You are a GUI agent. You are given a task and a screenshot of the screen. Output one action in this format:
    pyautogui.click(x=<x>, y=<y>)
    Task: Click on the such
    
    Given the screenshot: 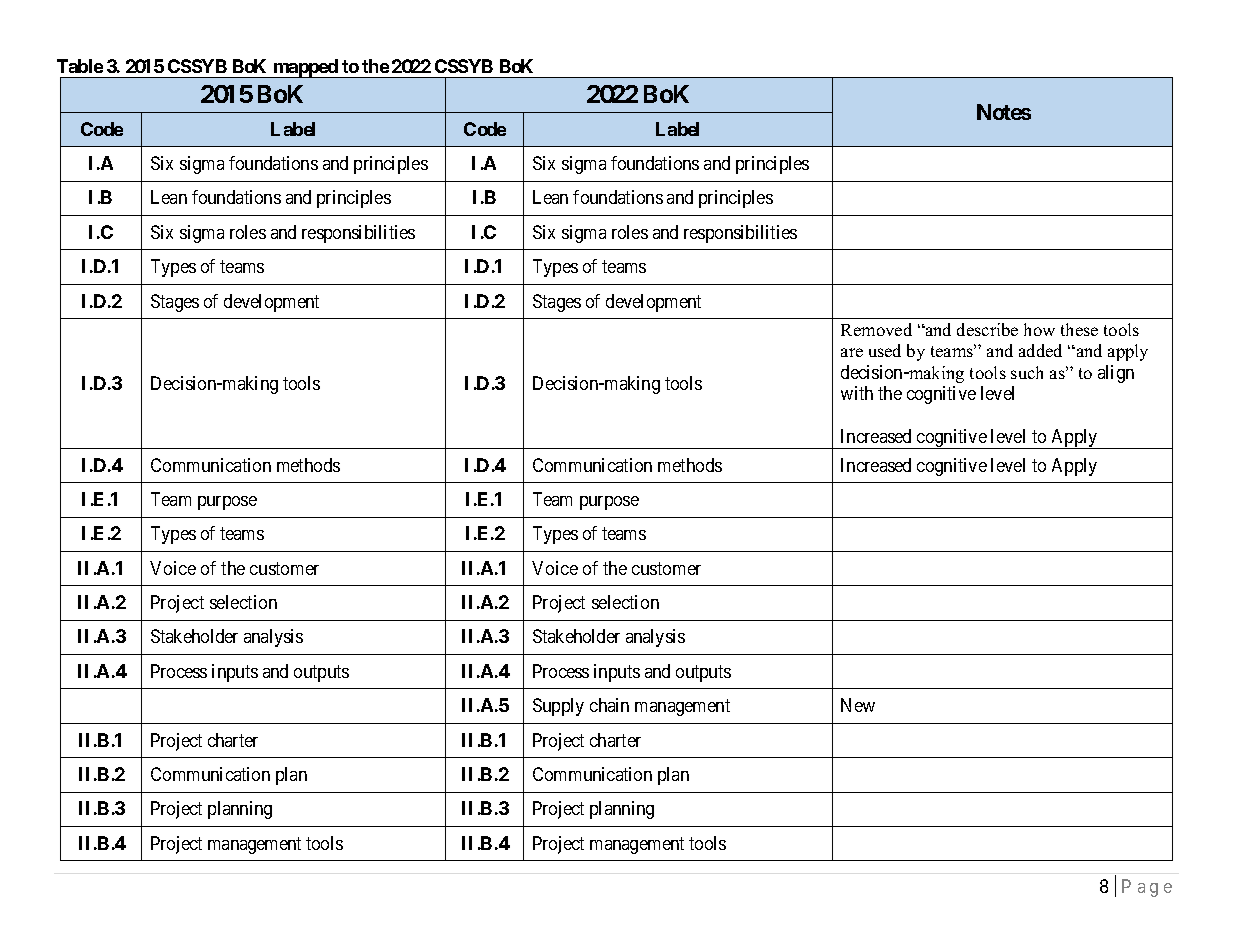 What is the action you would take?
    pyautogui.click(x=1027, y=372)
